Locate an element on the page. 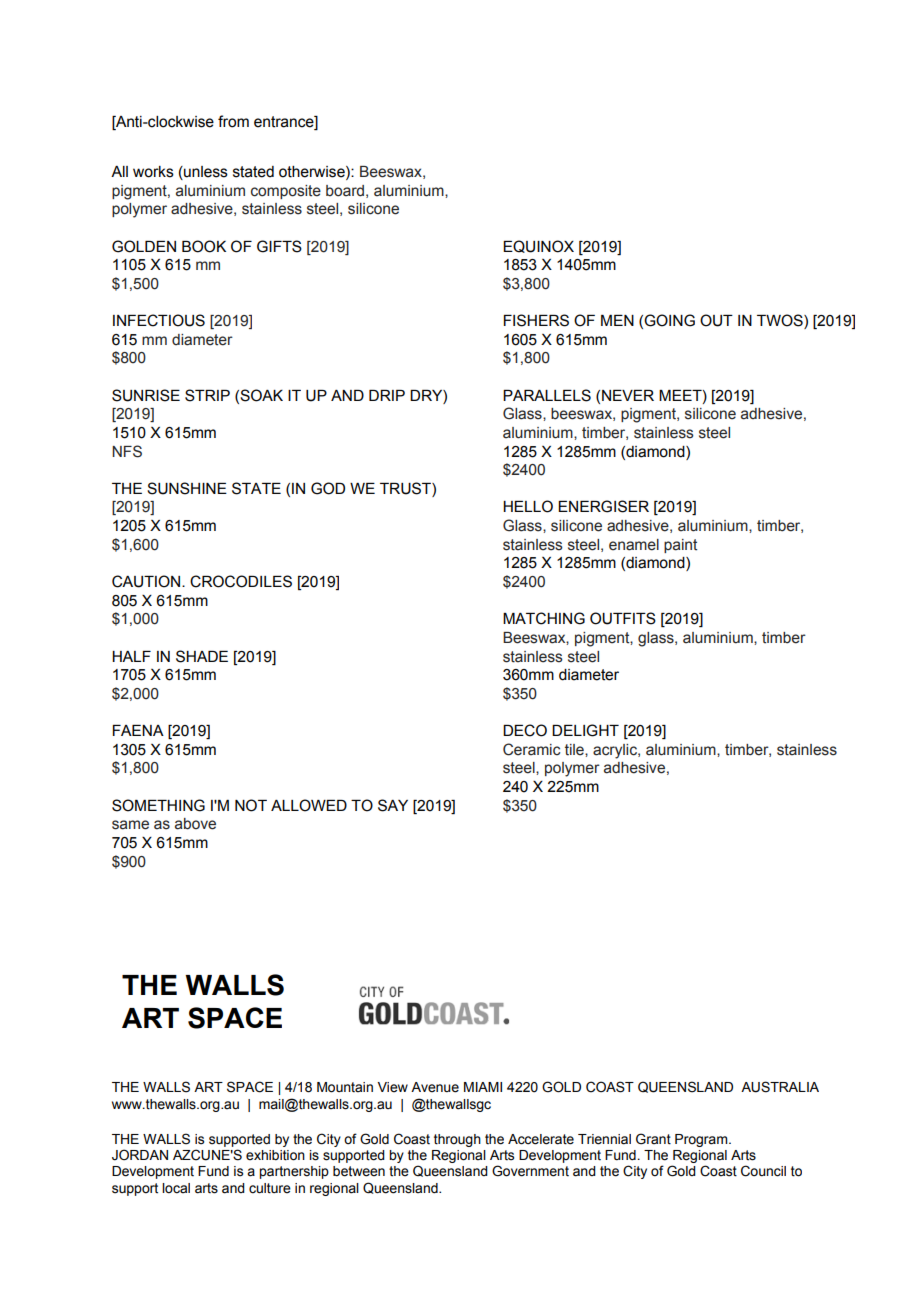 Image resolution: width=924 pixels, height=1308 pixels. tile is located at coordinates (575, 750).
